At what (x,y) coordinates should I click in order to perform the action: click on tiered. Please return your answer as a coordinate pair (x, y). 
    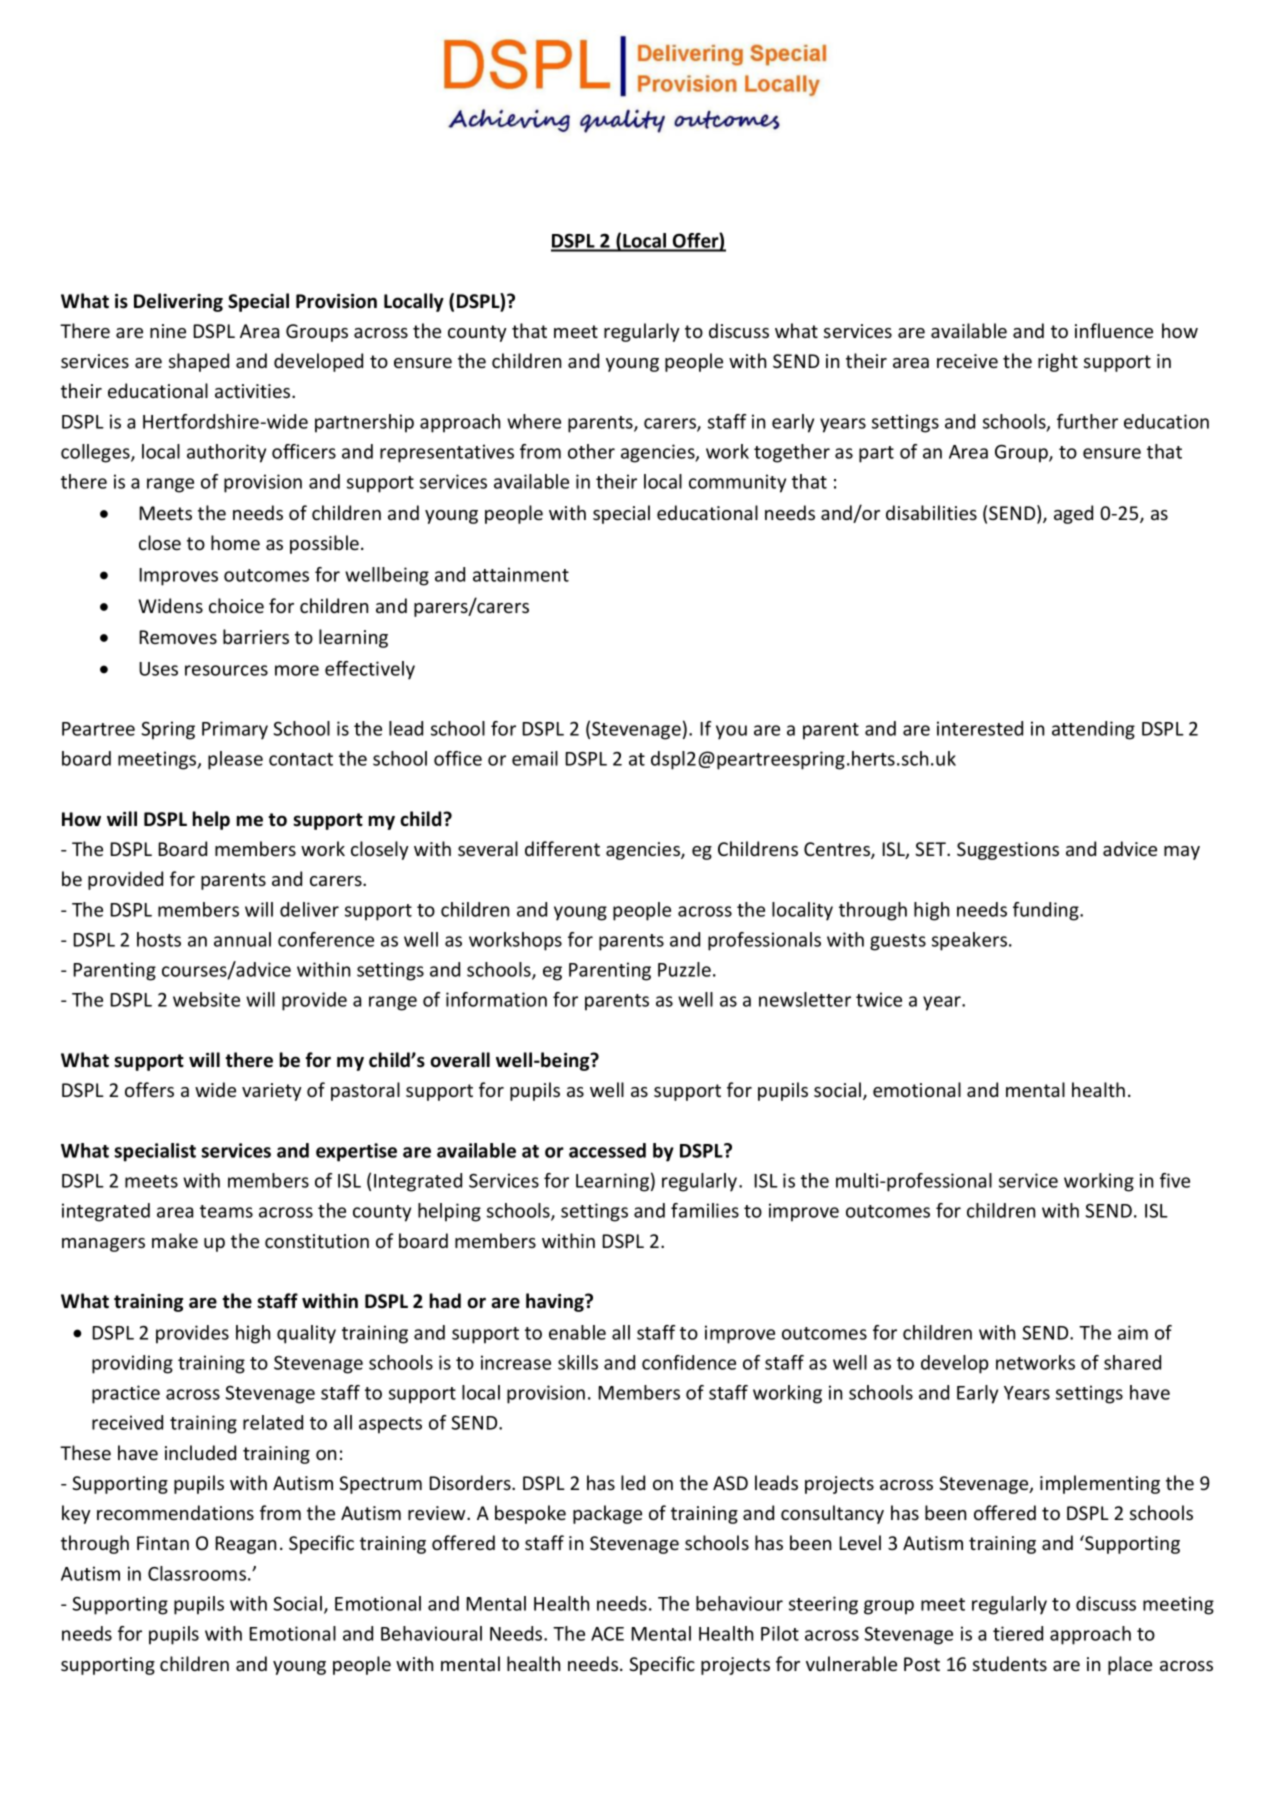
    Looking at the image, I should click on (1018, 1633).
